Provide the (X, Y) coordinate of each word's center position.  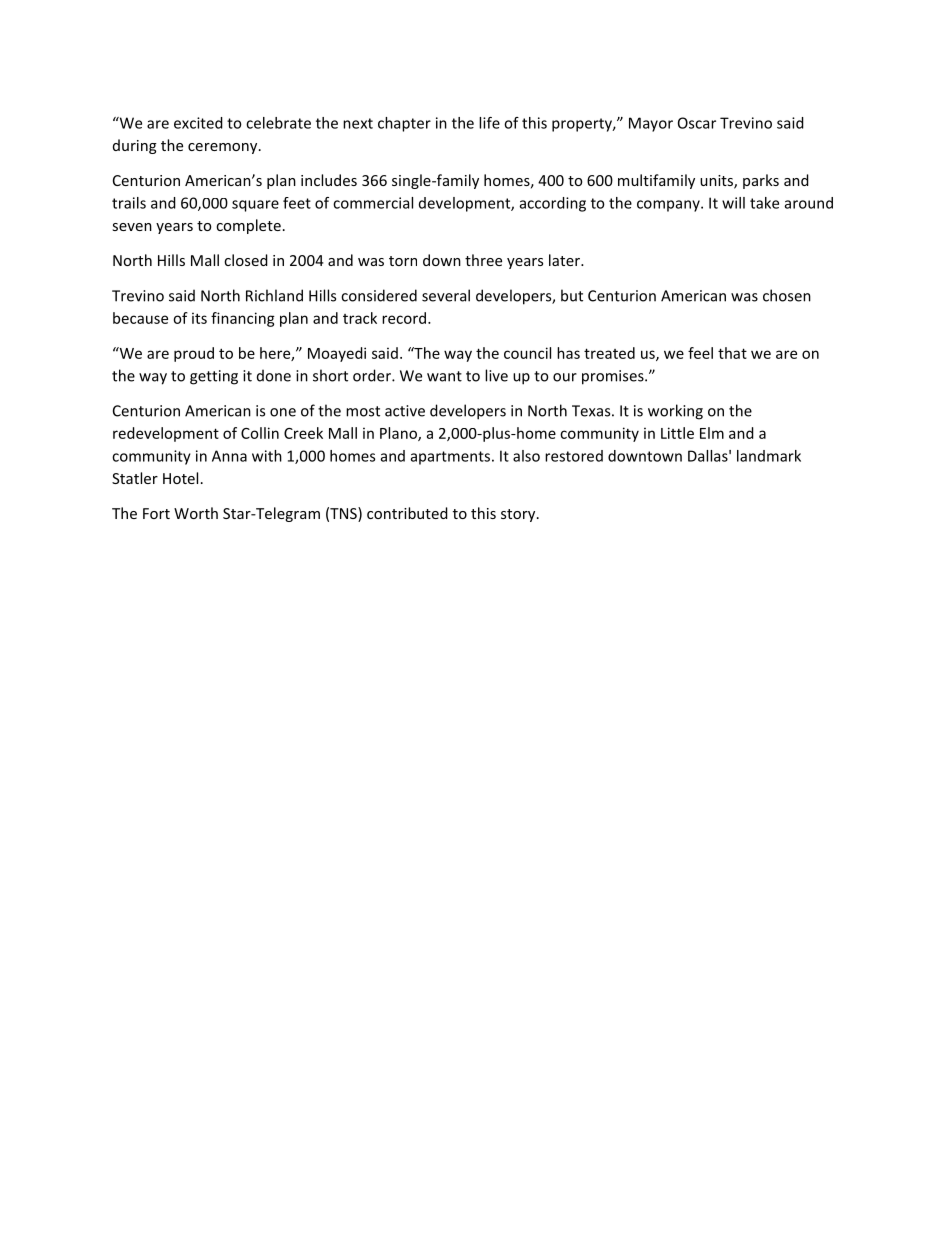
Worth (196, 513)
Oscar (697, 123)
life (489, 123)
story (519, 515)
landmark (769, 456)
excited (198, 123)
